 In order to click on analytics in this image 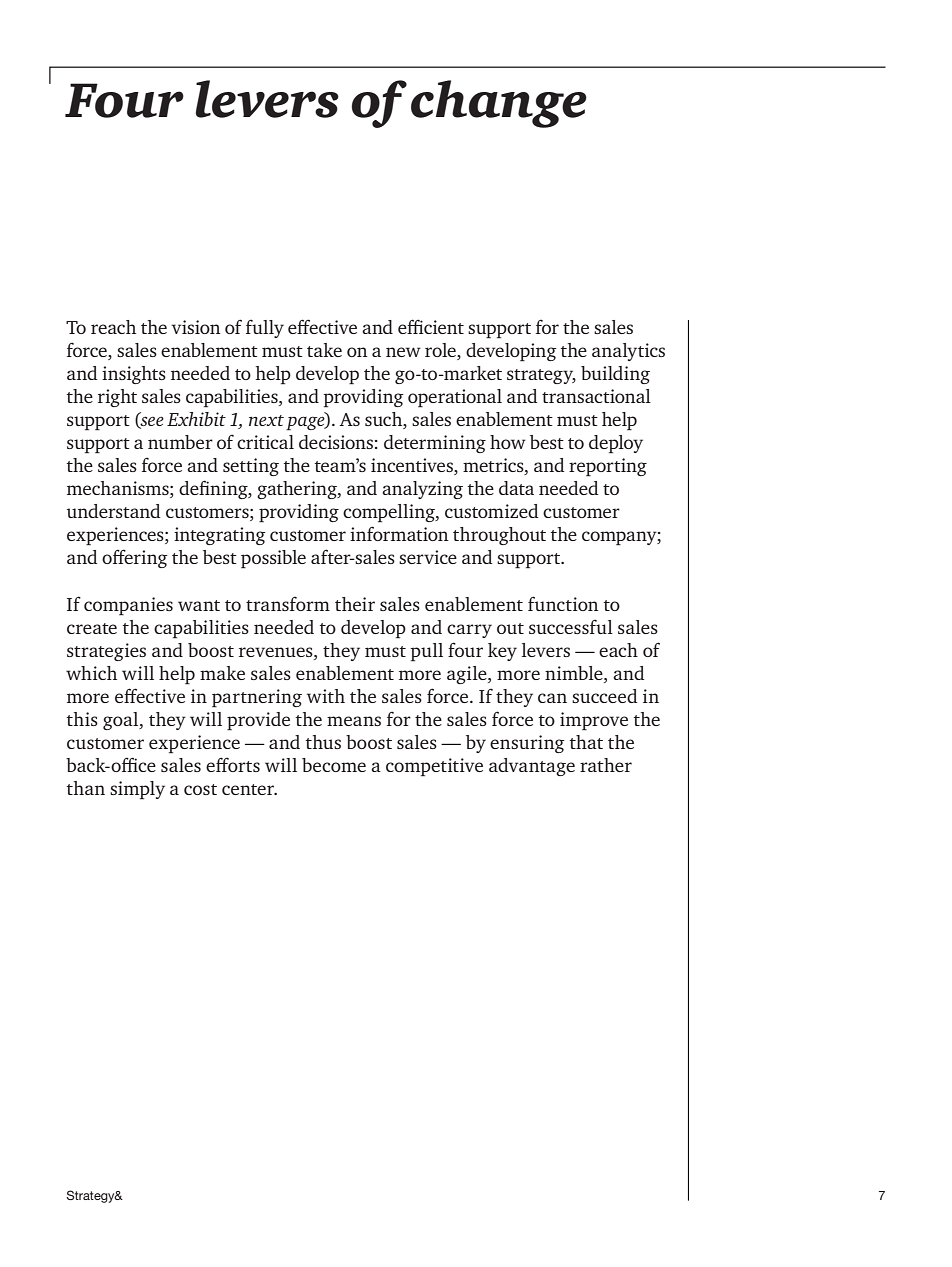, I will do `click(628, 352)`.
